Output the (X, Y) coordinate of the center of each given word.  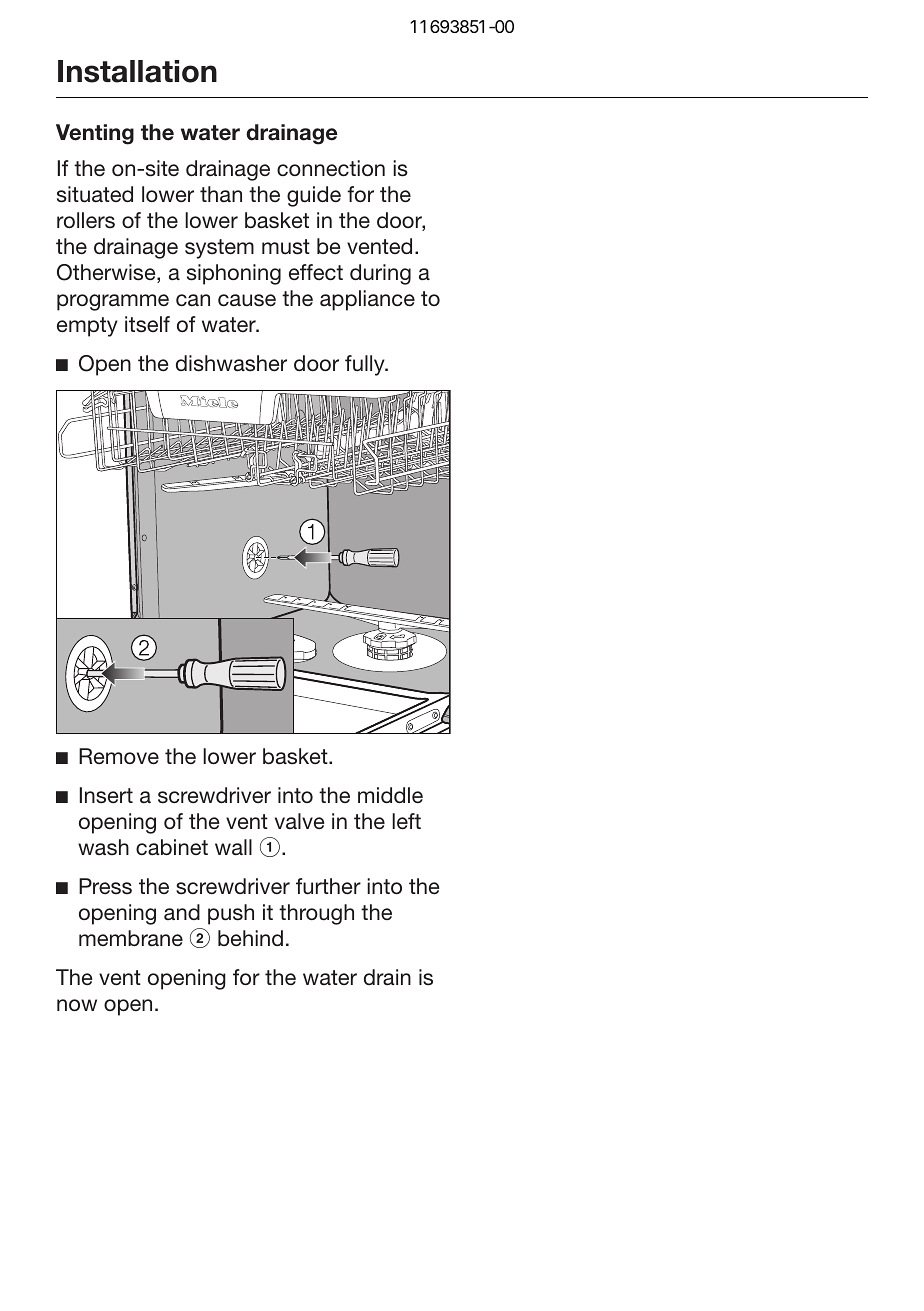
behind (250, 938)
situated (95, 194)
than (221, 194)
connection (331, 168)
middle (390, 795)
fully (366, 365)
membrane (131, 938)
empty (87, 327)
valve (300, 821)
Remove (119, 756)
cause (247, 300)
